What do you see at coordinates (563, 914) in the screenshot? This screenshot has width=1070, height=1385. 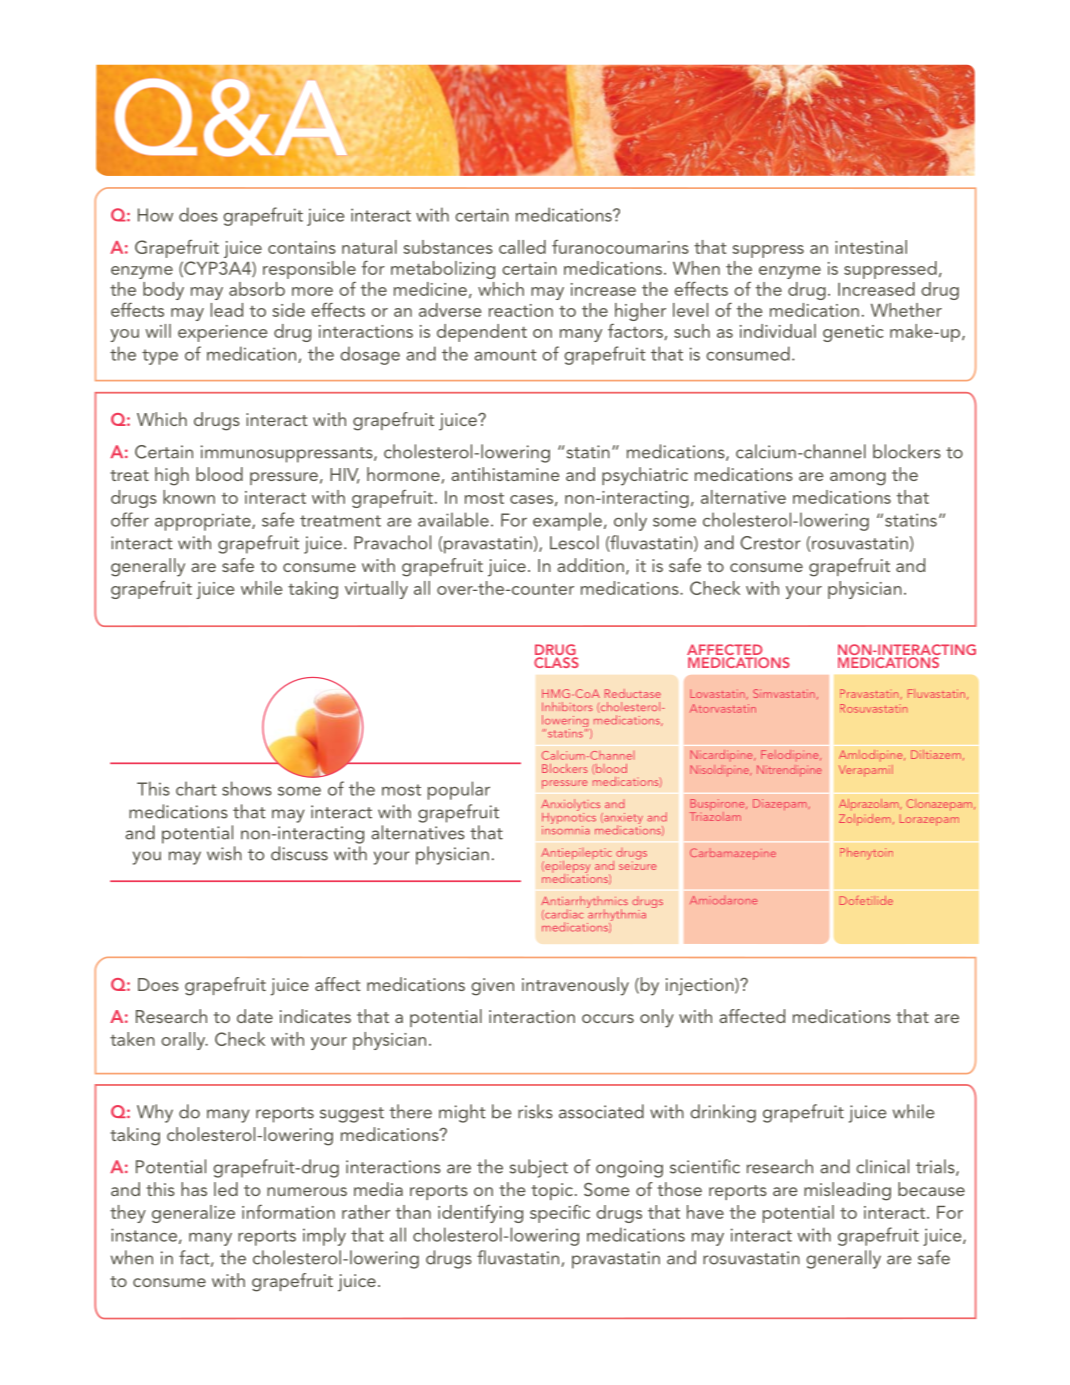 I see `cardiac` at bounding box center [563, 914].
